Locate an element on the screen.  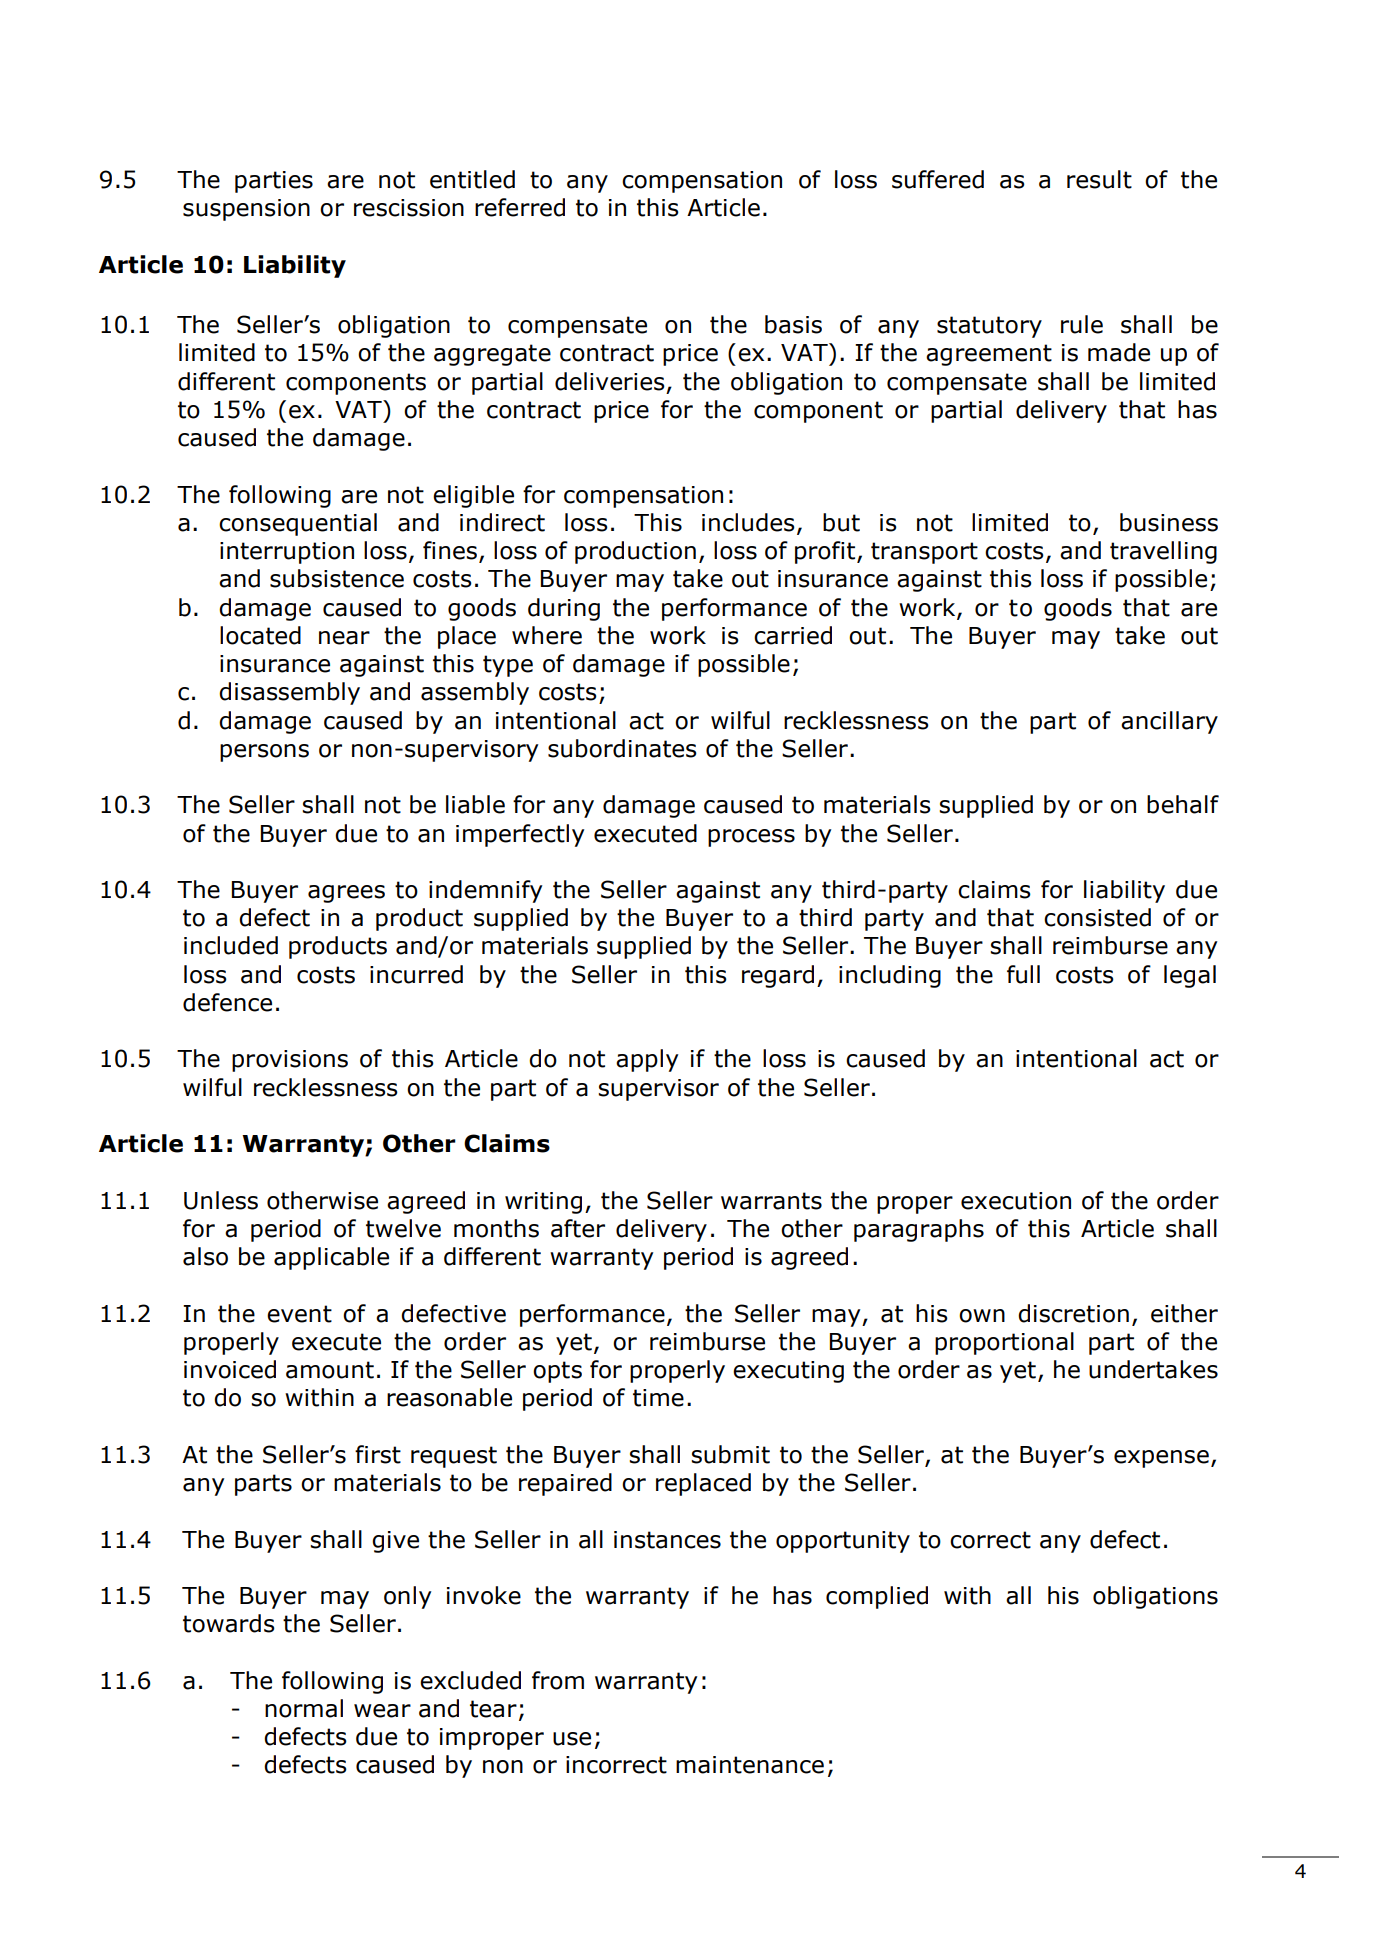
result is located at coordinates (1099, 179).
